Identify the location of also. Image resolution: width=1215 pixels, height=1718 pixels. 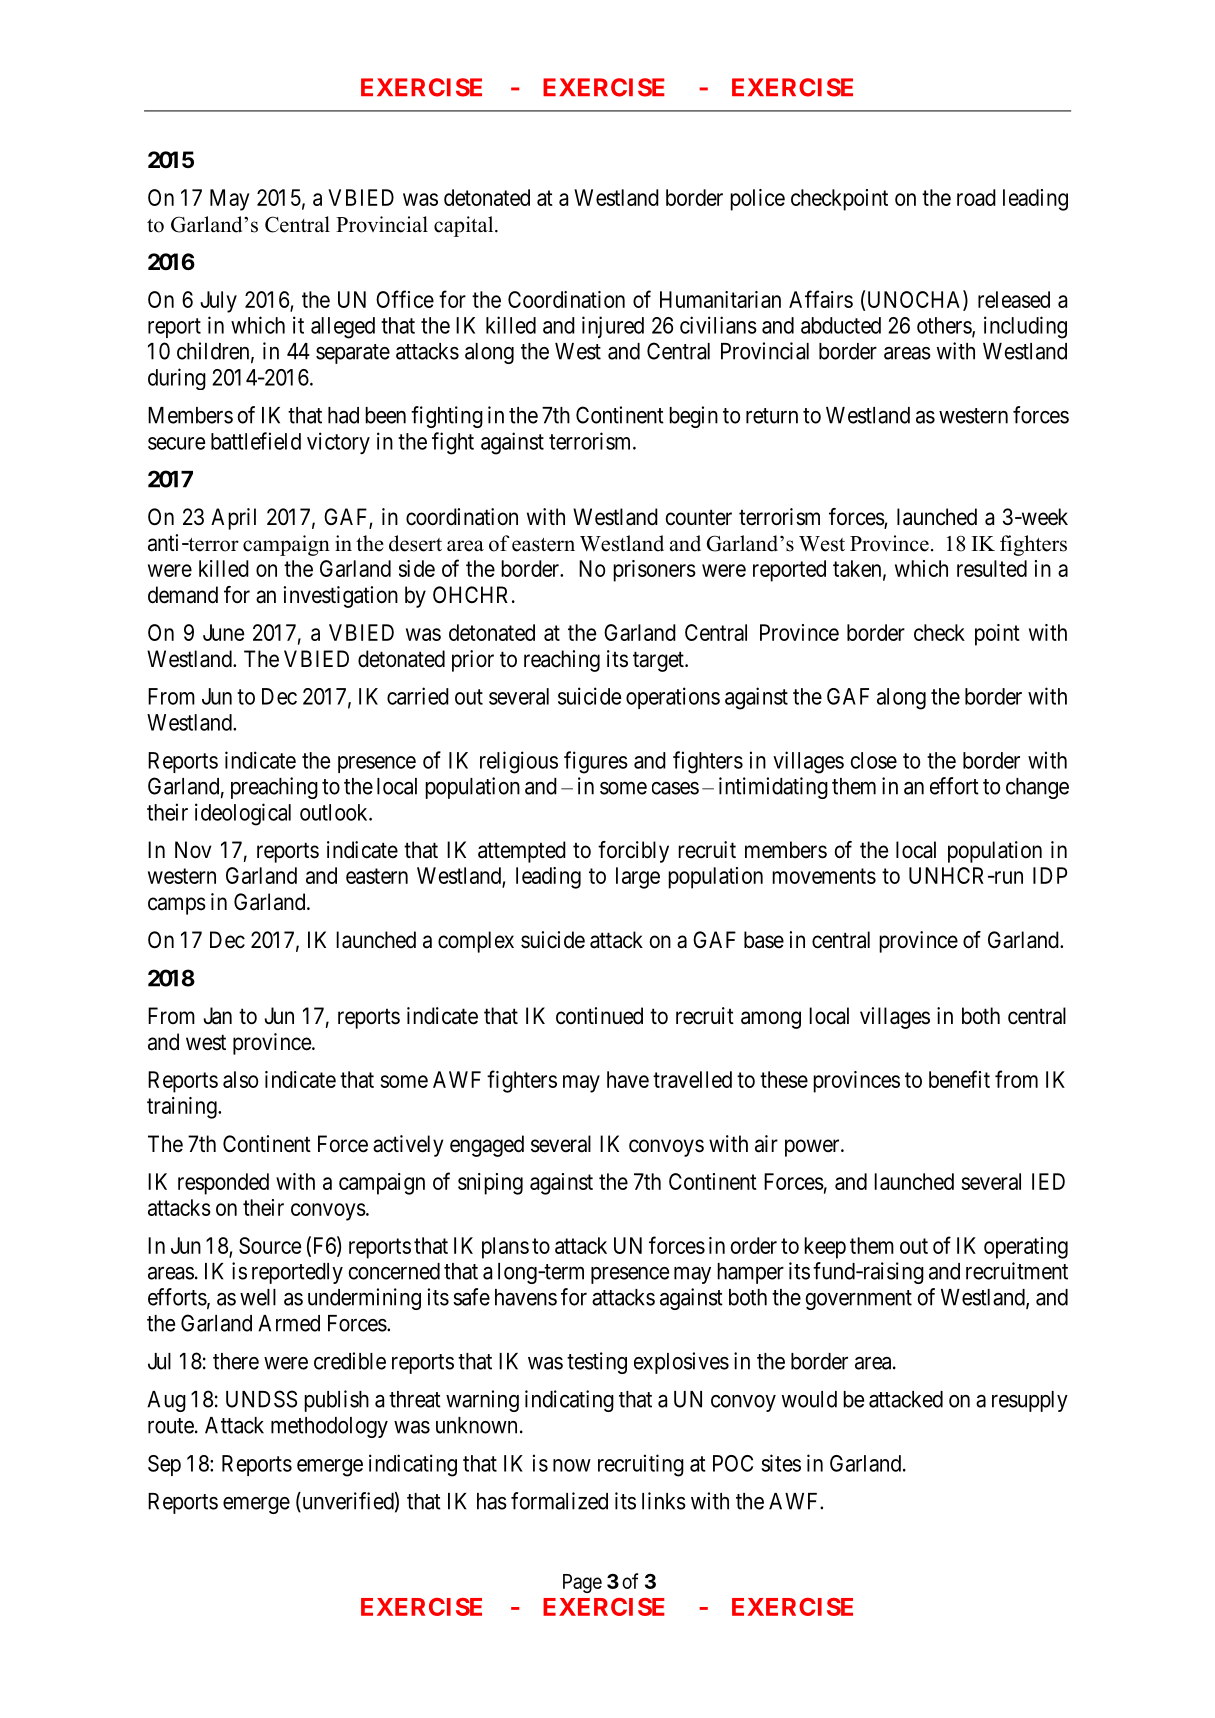
(241, 1079).
